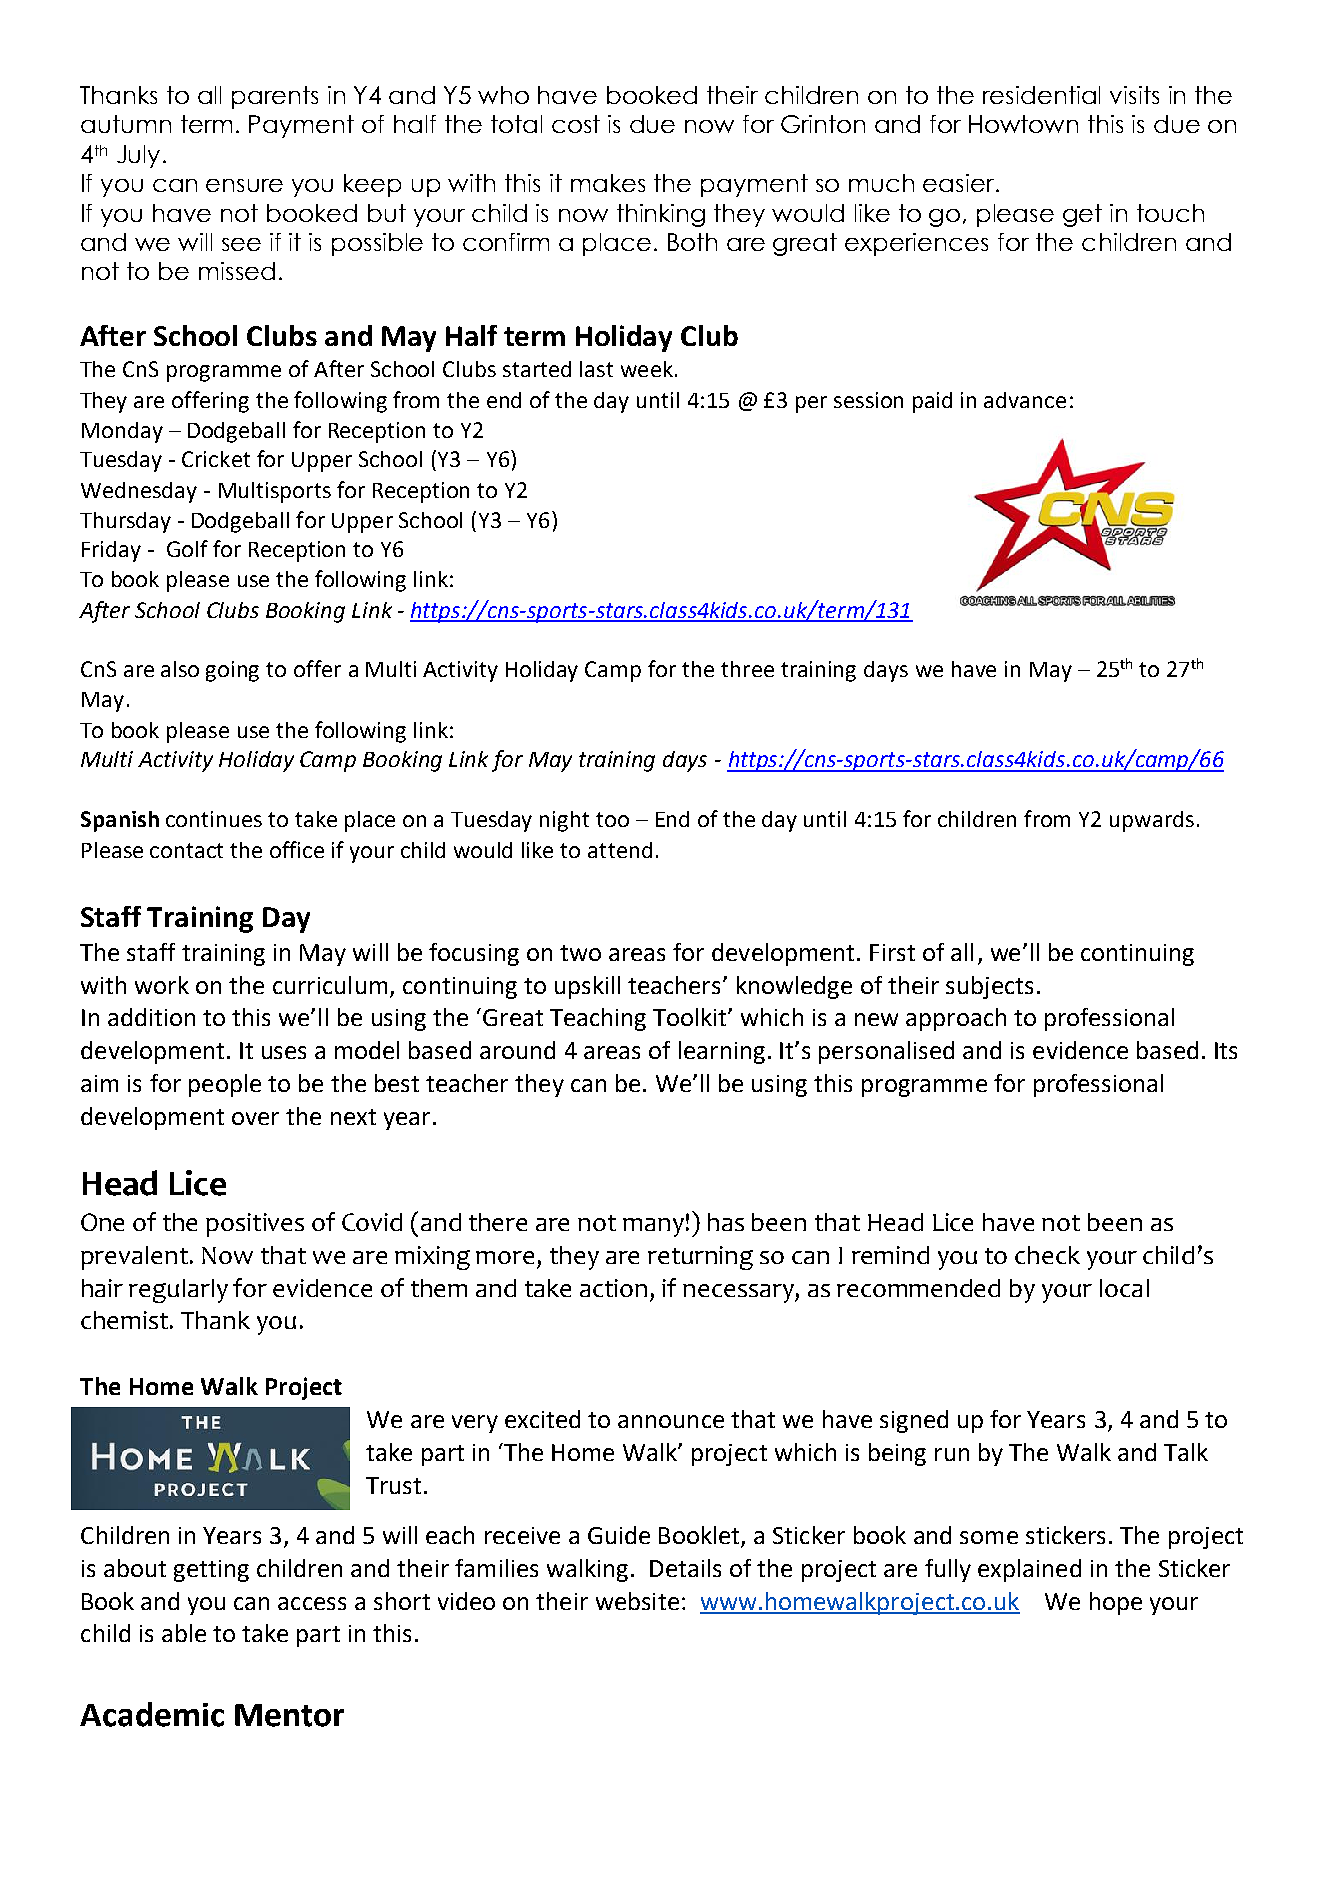 This image has height=1880, width=1329. I want to click on ensure, so click(244, 185).
